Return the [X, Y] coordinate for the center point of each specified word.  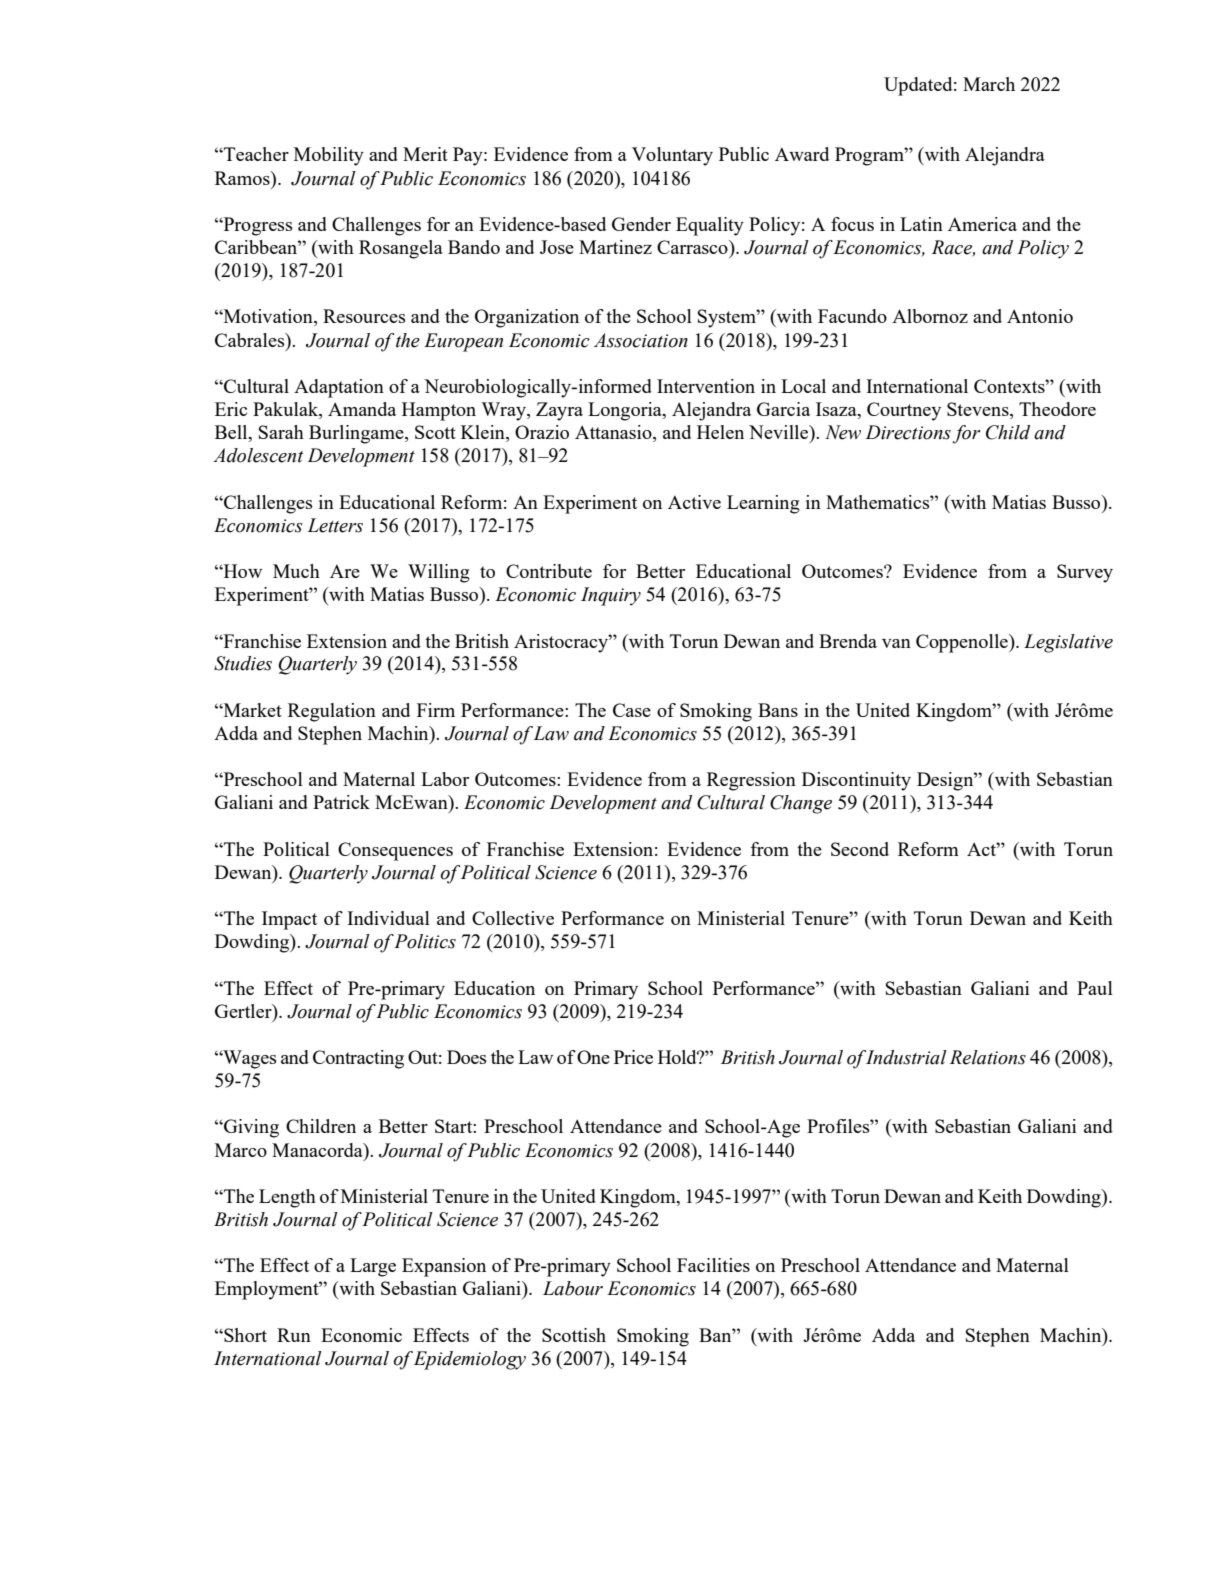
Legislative [1068, 643]
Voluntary [672, 156]
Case [632, 710]
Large [373, 1267]
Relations [988, 1057]
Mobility [329, 156]
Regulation [332, 712]
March [989, 84]
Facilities [713, 1265]
